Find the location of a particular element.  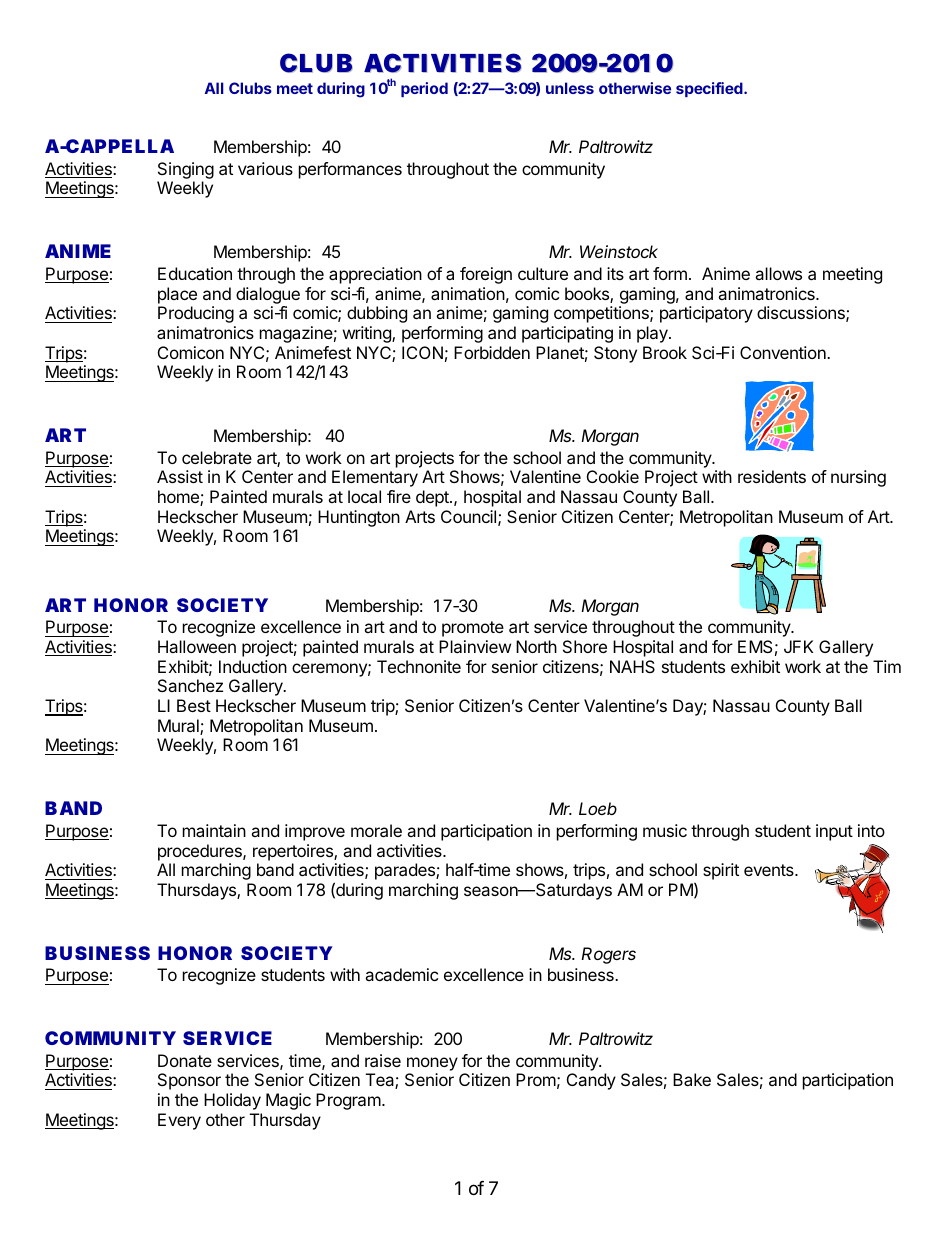

celebrate is located at coordinates (217, 457).
